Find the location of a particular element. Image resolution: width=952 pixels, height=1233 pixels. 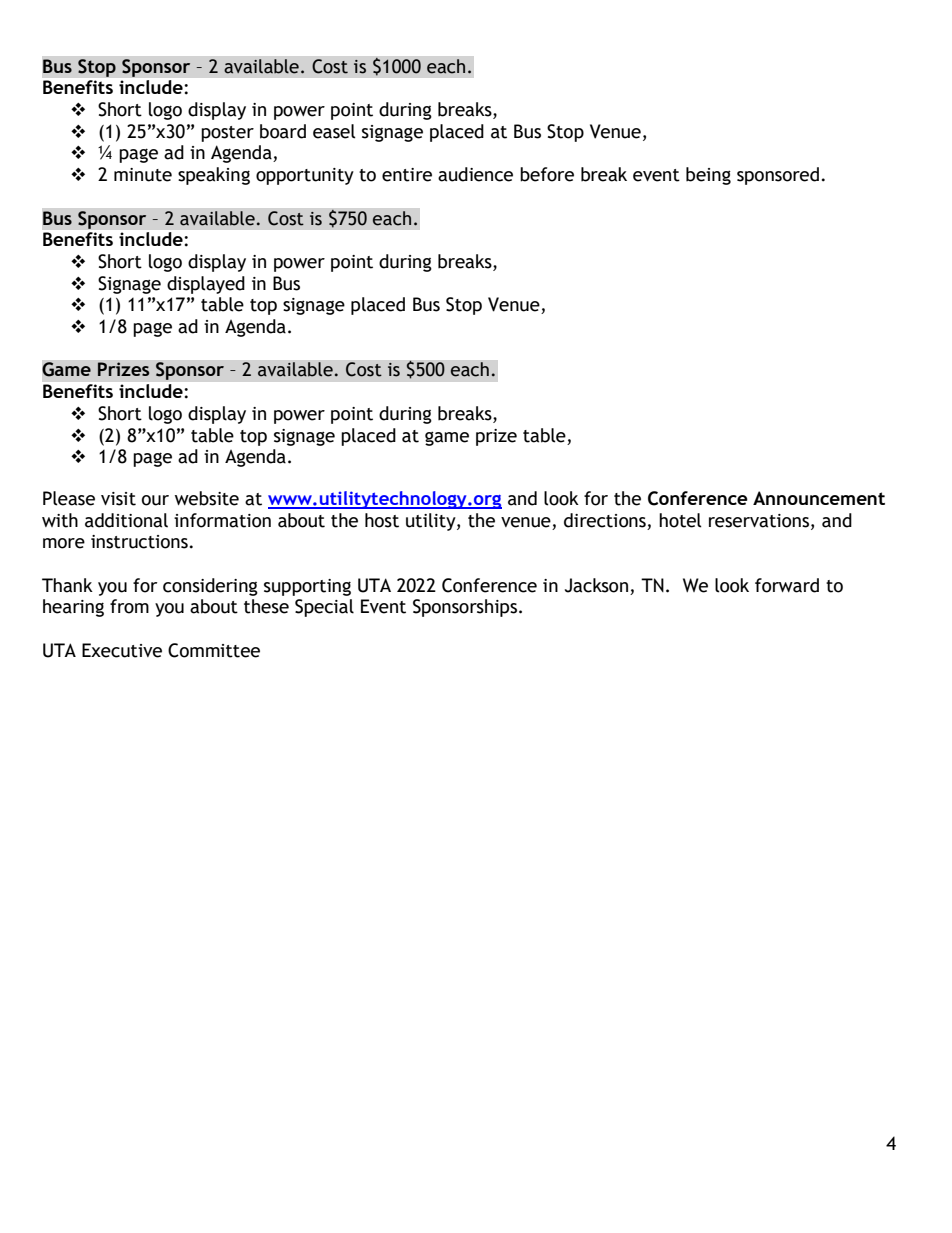

Announcement is located at coordinates (819, 498).
